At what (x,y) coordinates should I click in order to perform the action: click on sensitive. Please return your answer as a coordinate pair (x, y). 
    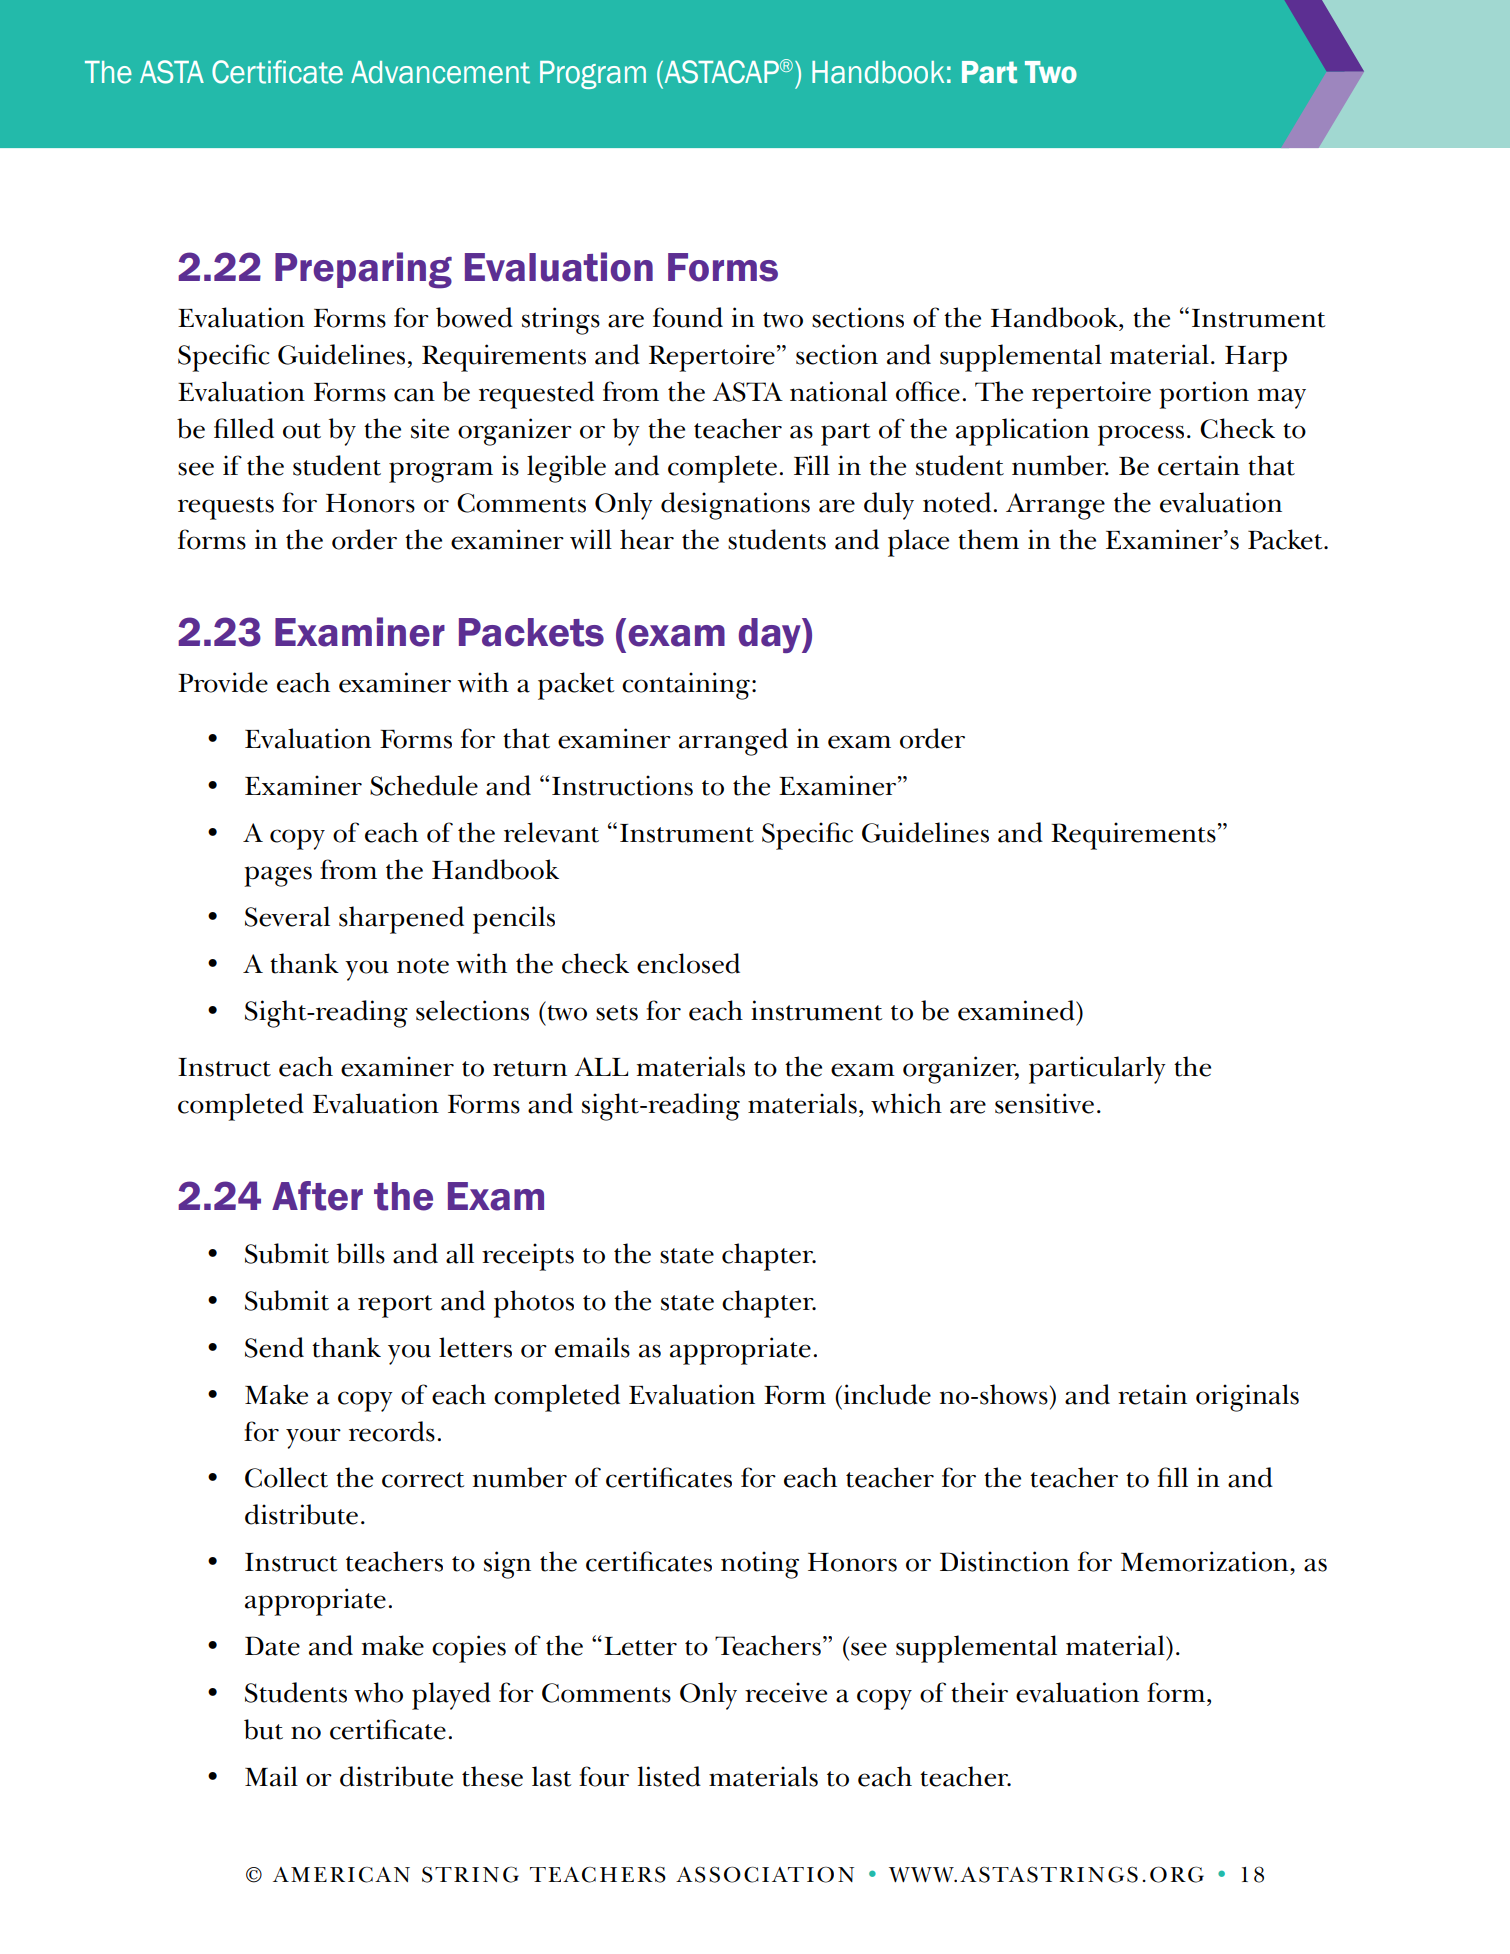
    Looking at the image, I should click on (1044, 1103).
